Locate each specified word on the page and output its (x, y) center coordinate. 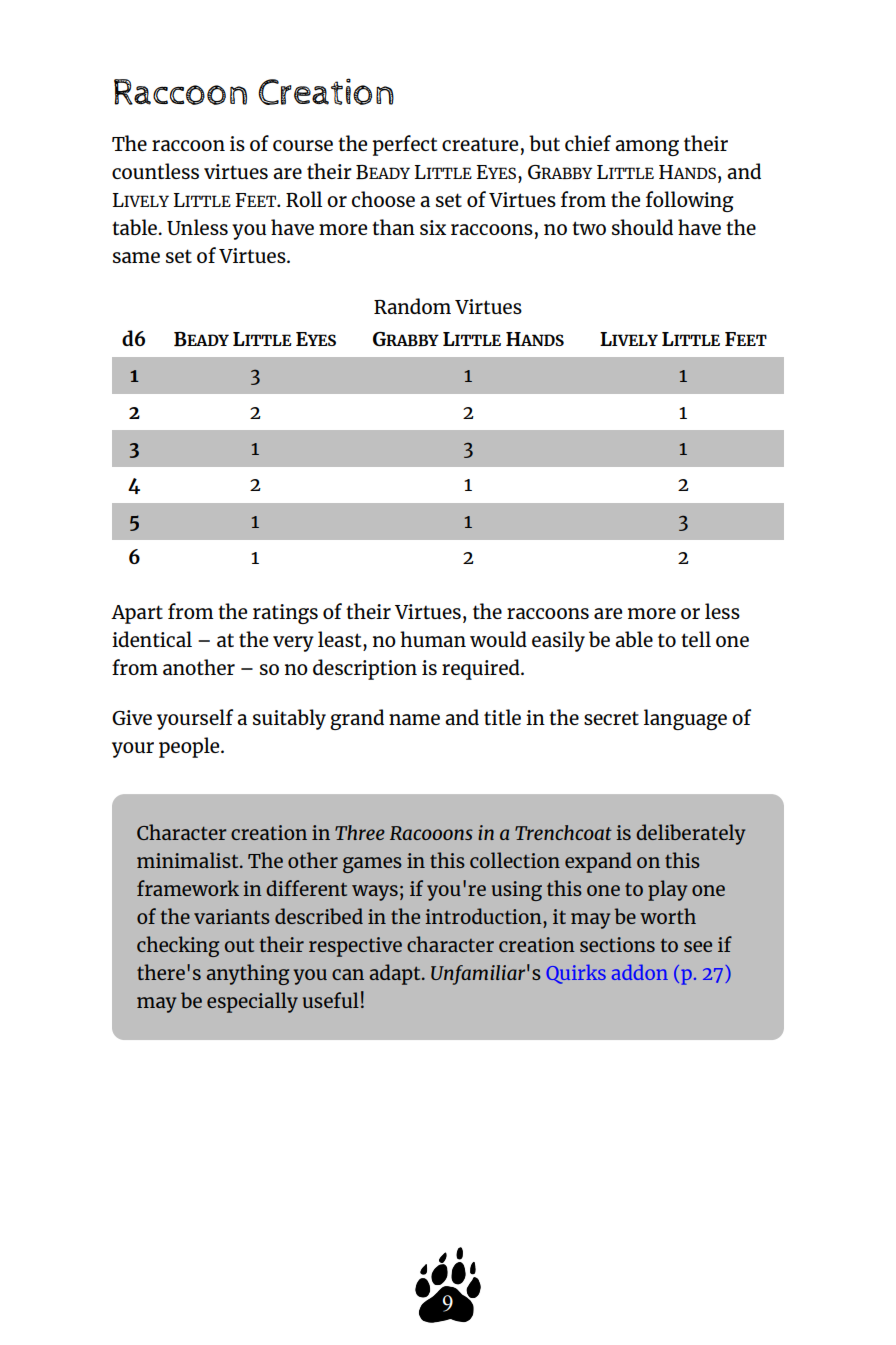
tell (696, 639)
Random (412, 306)
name (414, 719)
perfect (404, 145)
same (136, 257)
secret (611, 718)
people (190, 747)
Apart (137, 614)
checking (178, 946)
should (642, 227)
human (433, 639)
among (647, 148)
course (303, 145)
